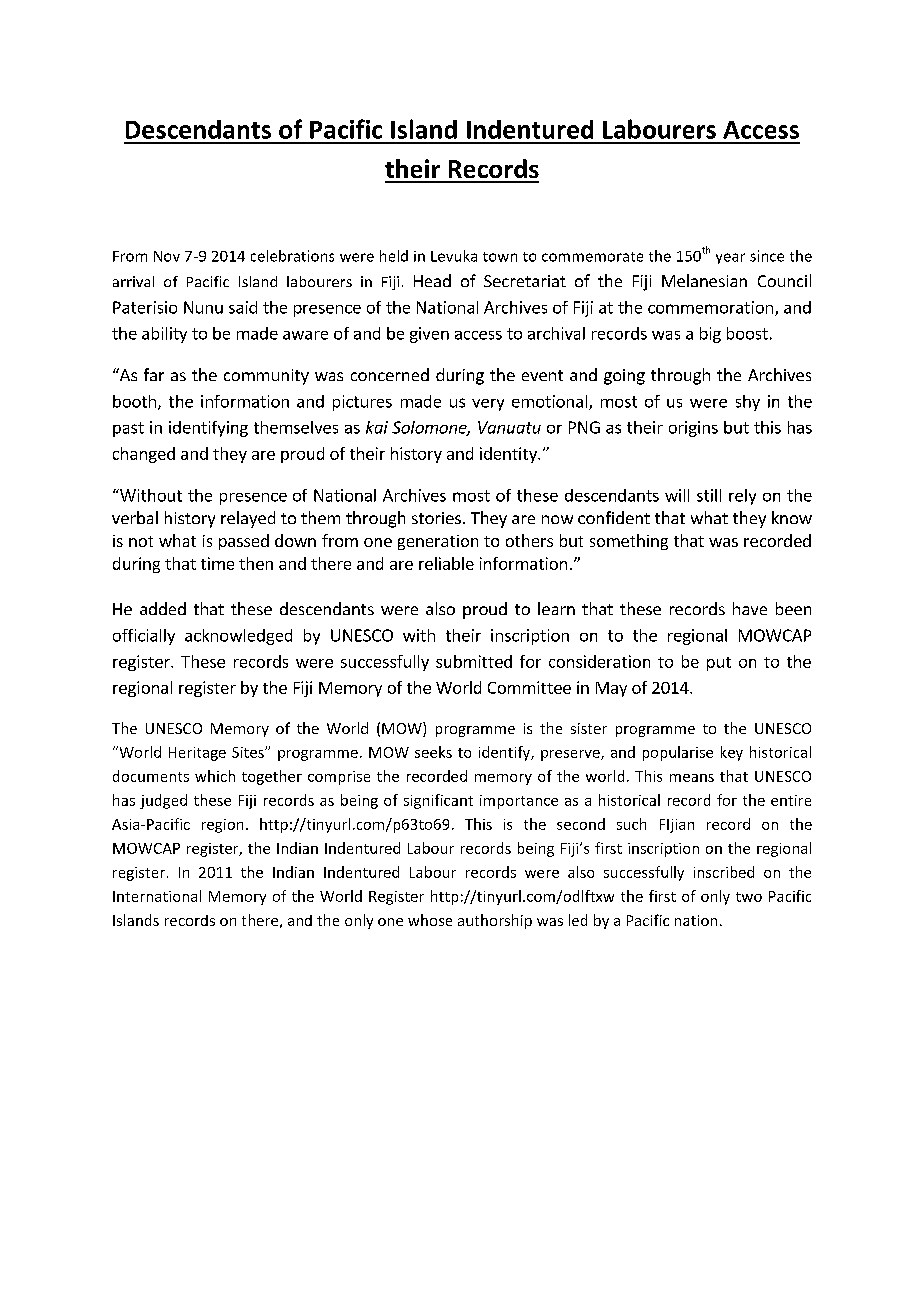 Image resolution: width=924 pixels, height=1308 pixels. What do you see at coordinates (730, 258) in the screenshot?
I see `year` at bounding box center [730, 258].
